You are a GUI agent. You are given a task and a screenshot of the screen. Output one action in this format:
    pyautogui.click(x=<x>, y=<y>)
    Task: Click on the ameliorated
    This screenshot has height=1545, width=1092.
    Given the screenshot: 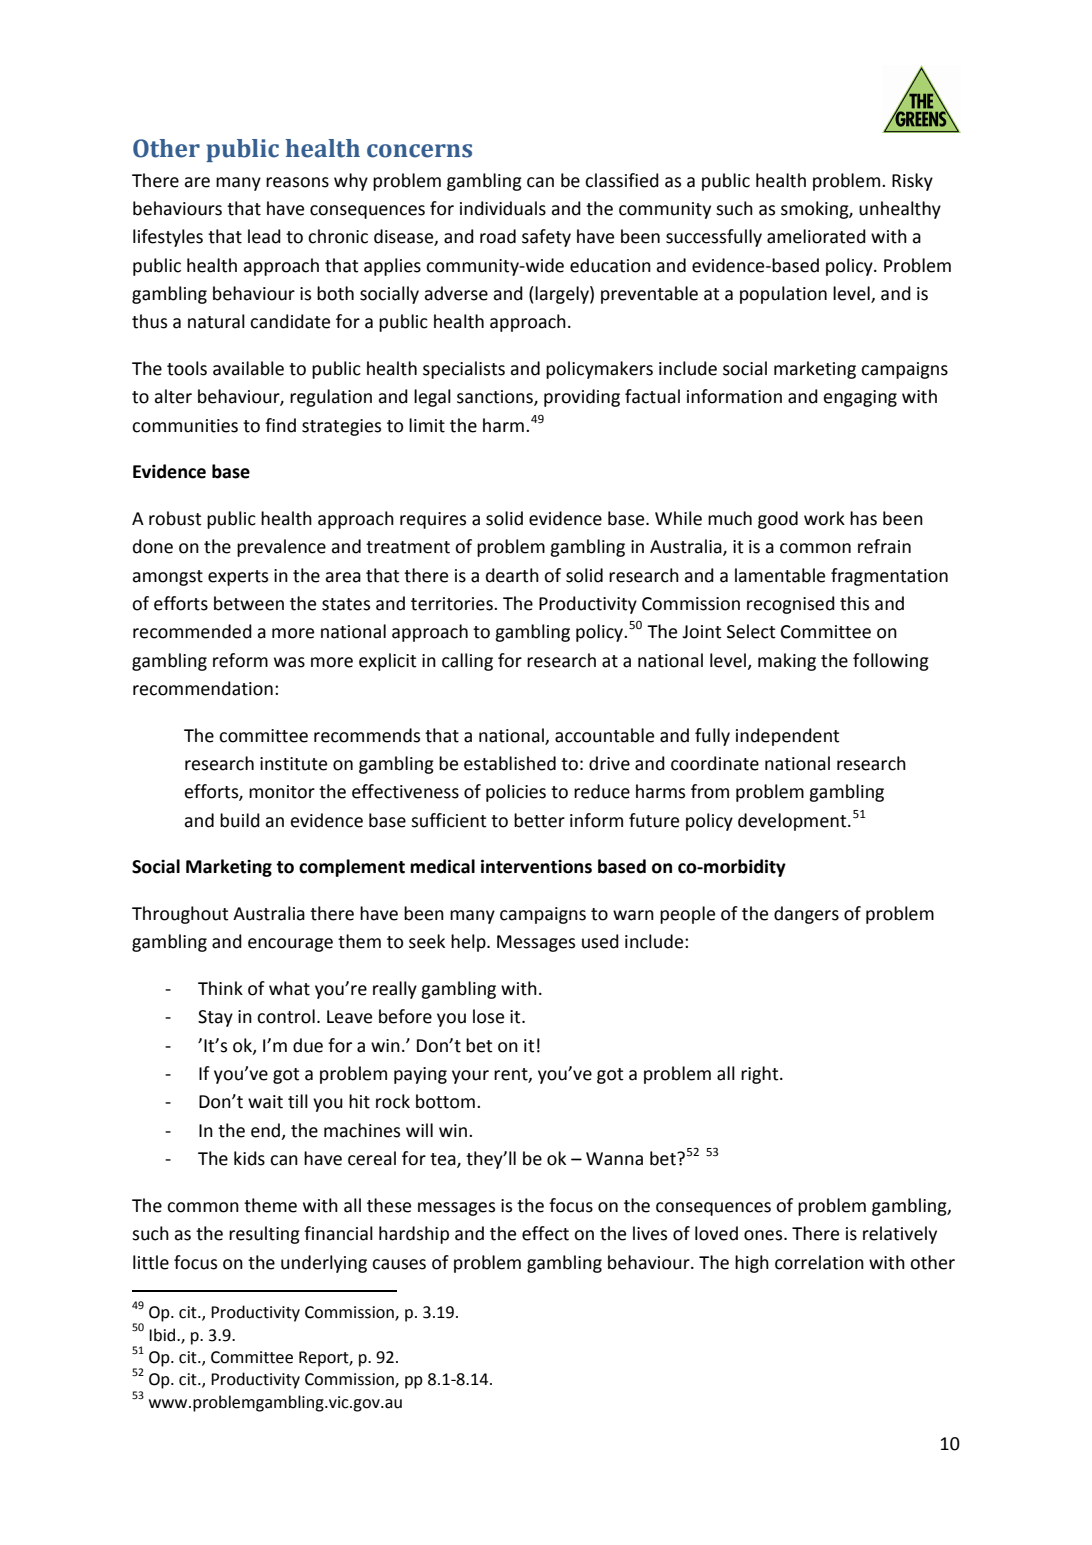 What is the action you would take?
    pyautogui.click(x=816, y=236)
